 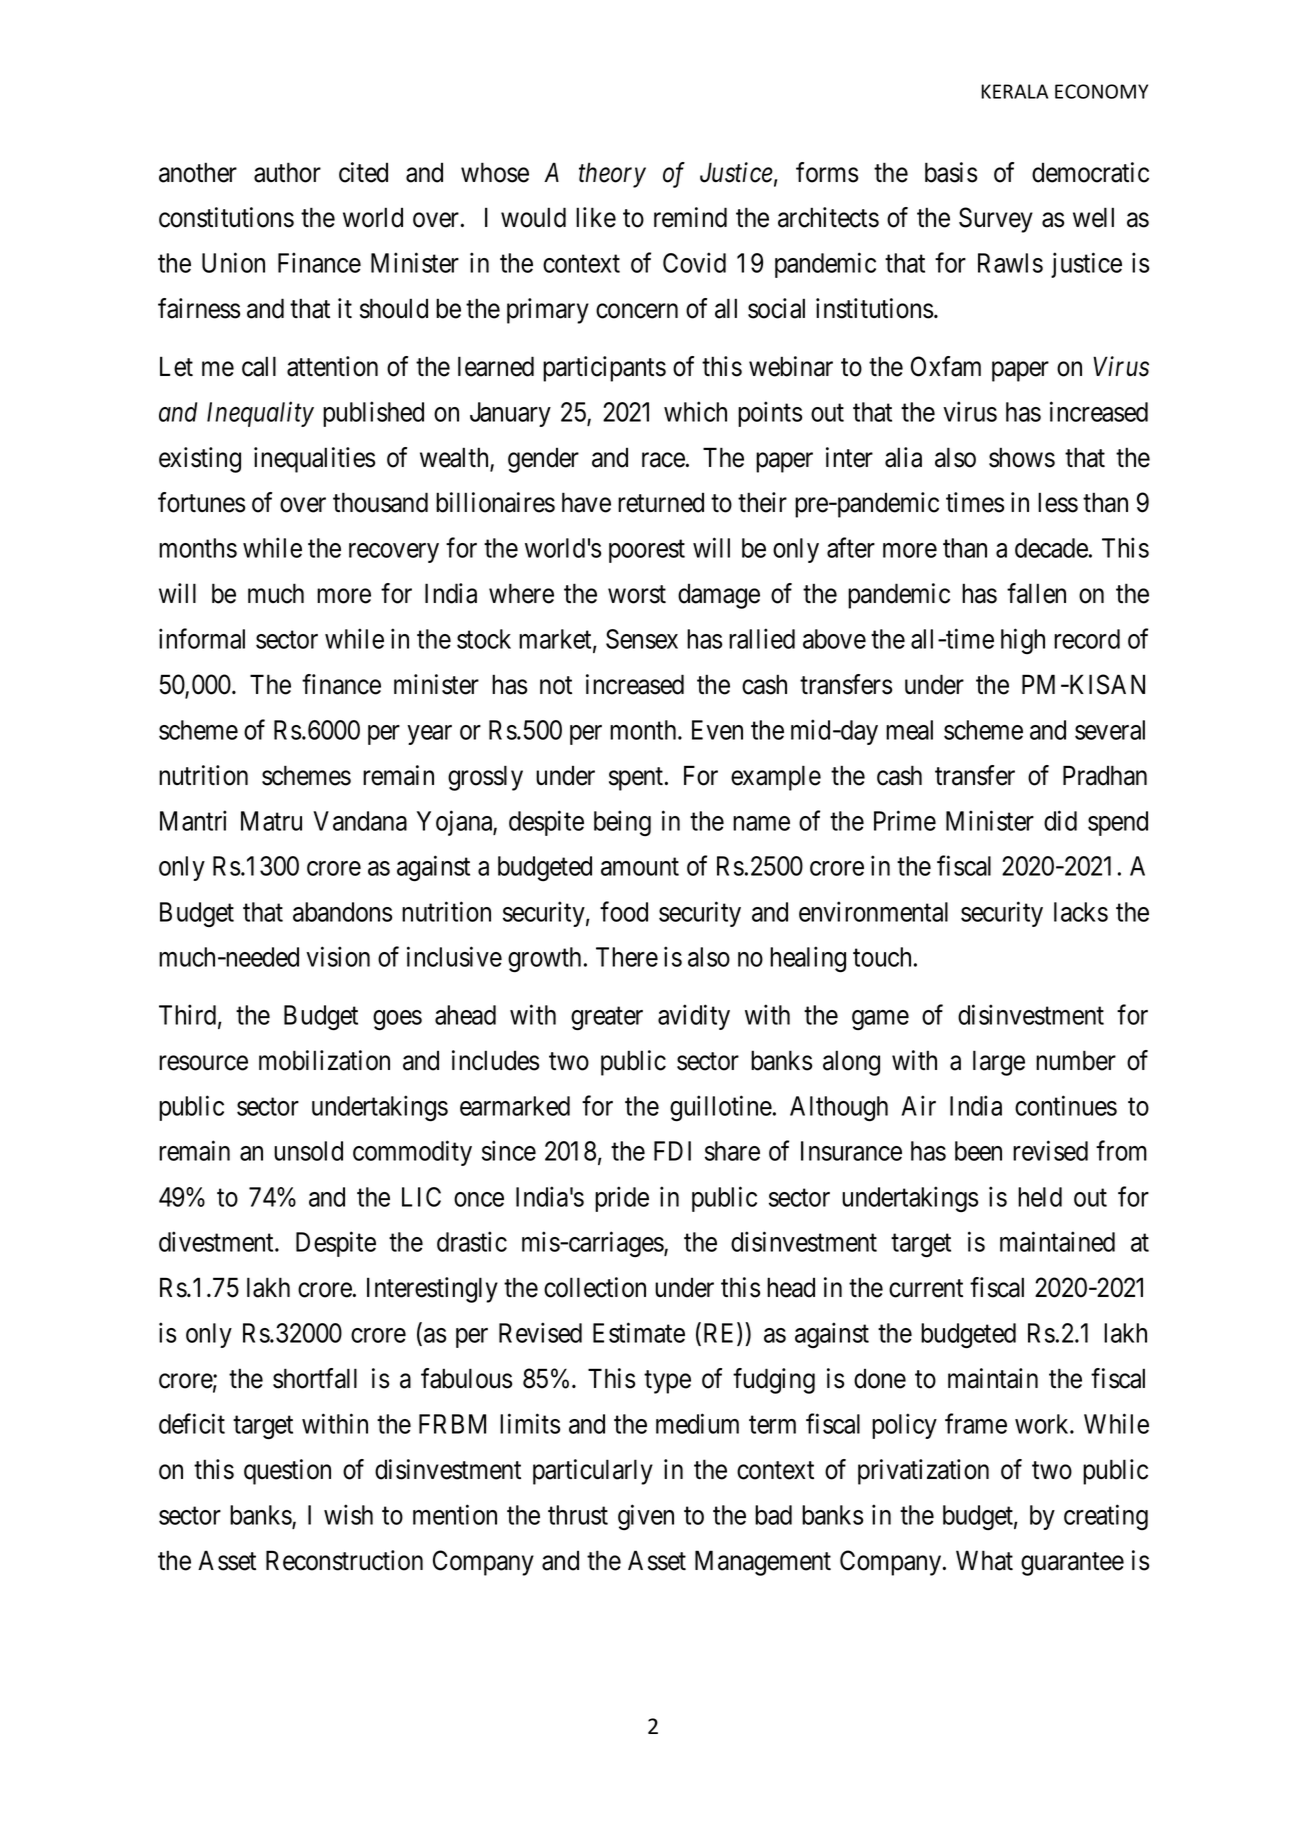 What do you see at coordinates (999, 1063) in the page?
I see `large` at bounding box center [999, 1063].
